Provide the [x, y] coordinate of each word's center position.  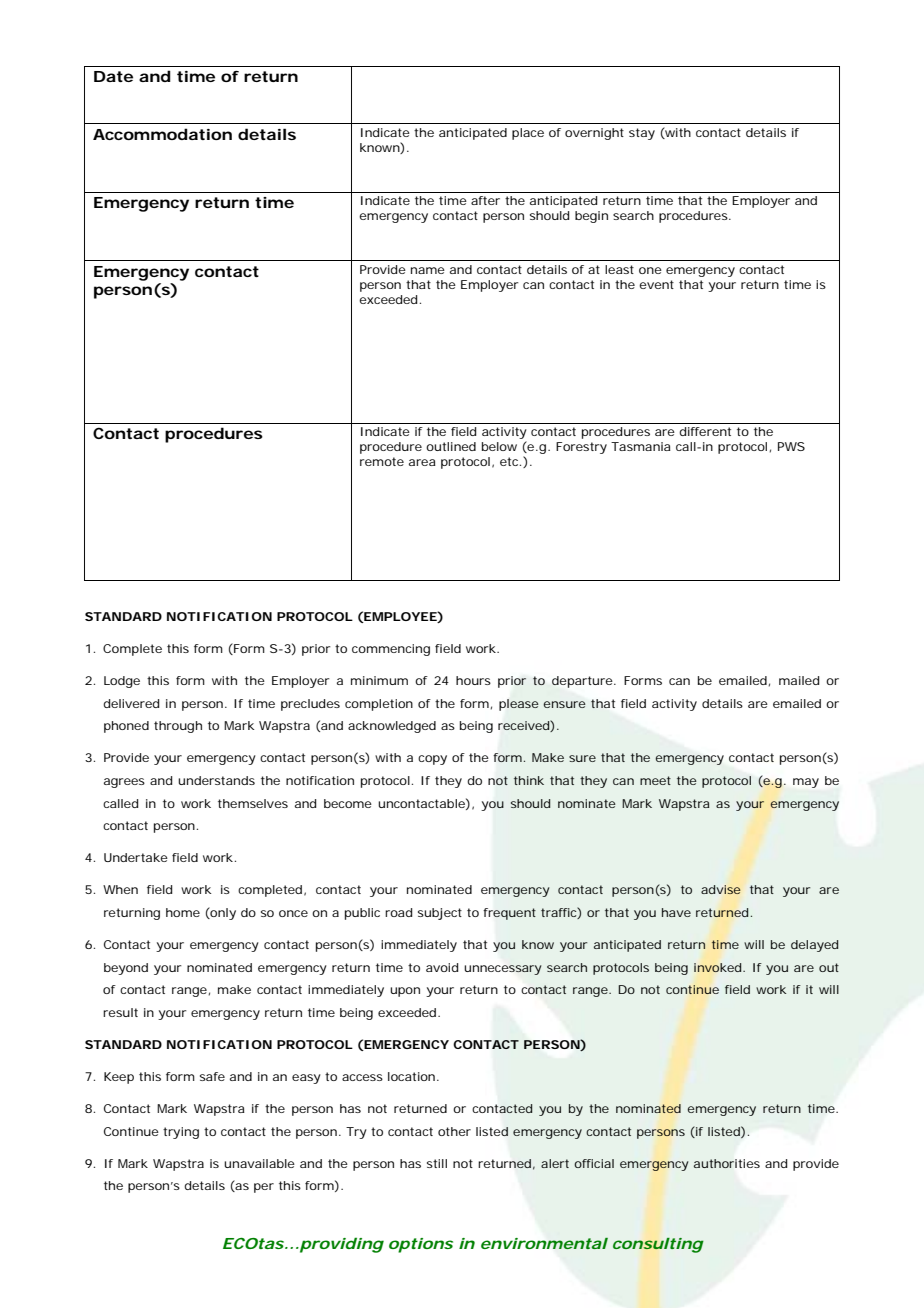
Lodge [122, 682]
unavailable [259, 1163]
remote [382, 461]
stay [642, 134]
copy [432, 760]
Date [113, 76]
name [428, 270]
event [656, 284]
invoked [717, 967]
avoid [442, 967]
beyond [126, 969]
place [528, 134]
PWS [791, 446]
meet [655, 780]
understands [216, 780]
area [422, 462]
